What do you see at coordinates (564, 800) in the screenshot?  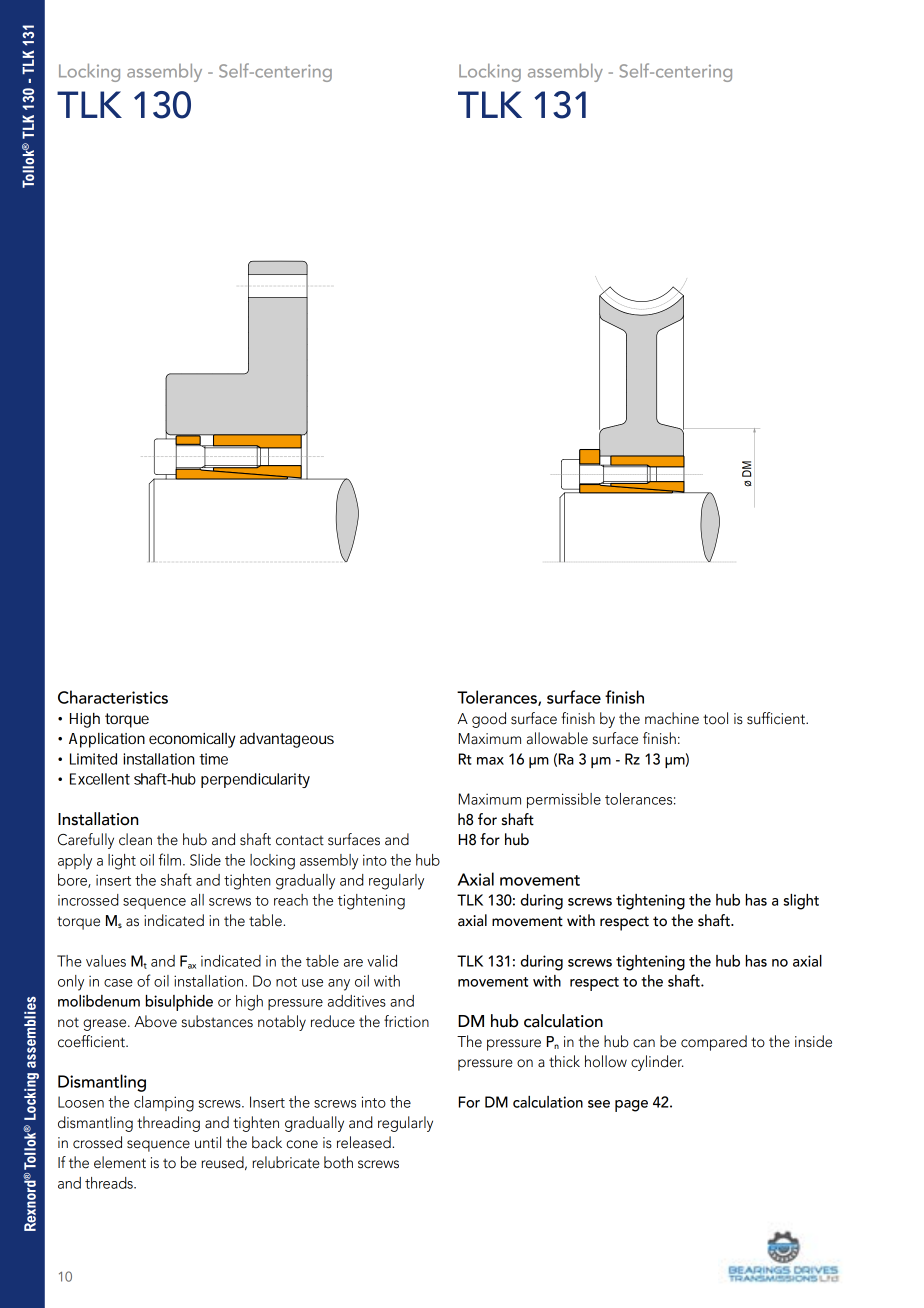 I see `permissible` at bounding box center [564, 800].
